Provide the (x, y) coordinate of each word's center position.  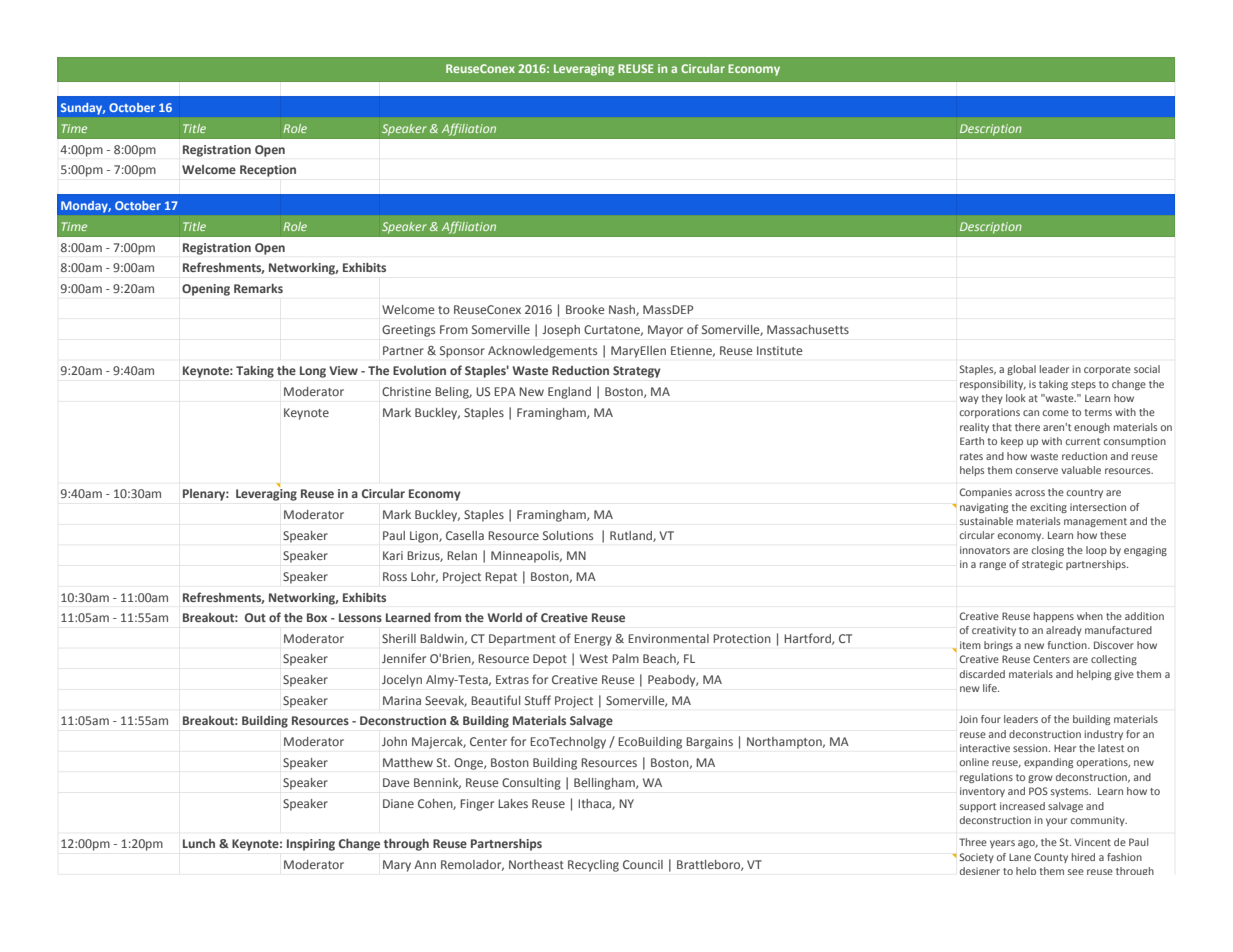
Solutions (568, 535)
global (1021, 370)
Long (313, 372)
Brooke (585, 309)
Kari (393, 555)
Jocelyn (402, 681)
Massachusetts (808, 329)
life (991, 688)
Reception (268, 171)
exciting (1048, 508)
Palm (625, 658)
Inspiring (311, 845)
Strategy (637, 372)
